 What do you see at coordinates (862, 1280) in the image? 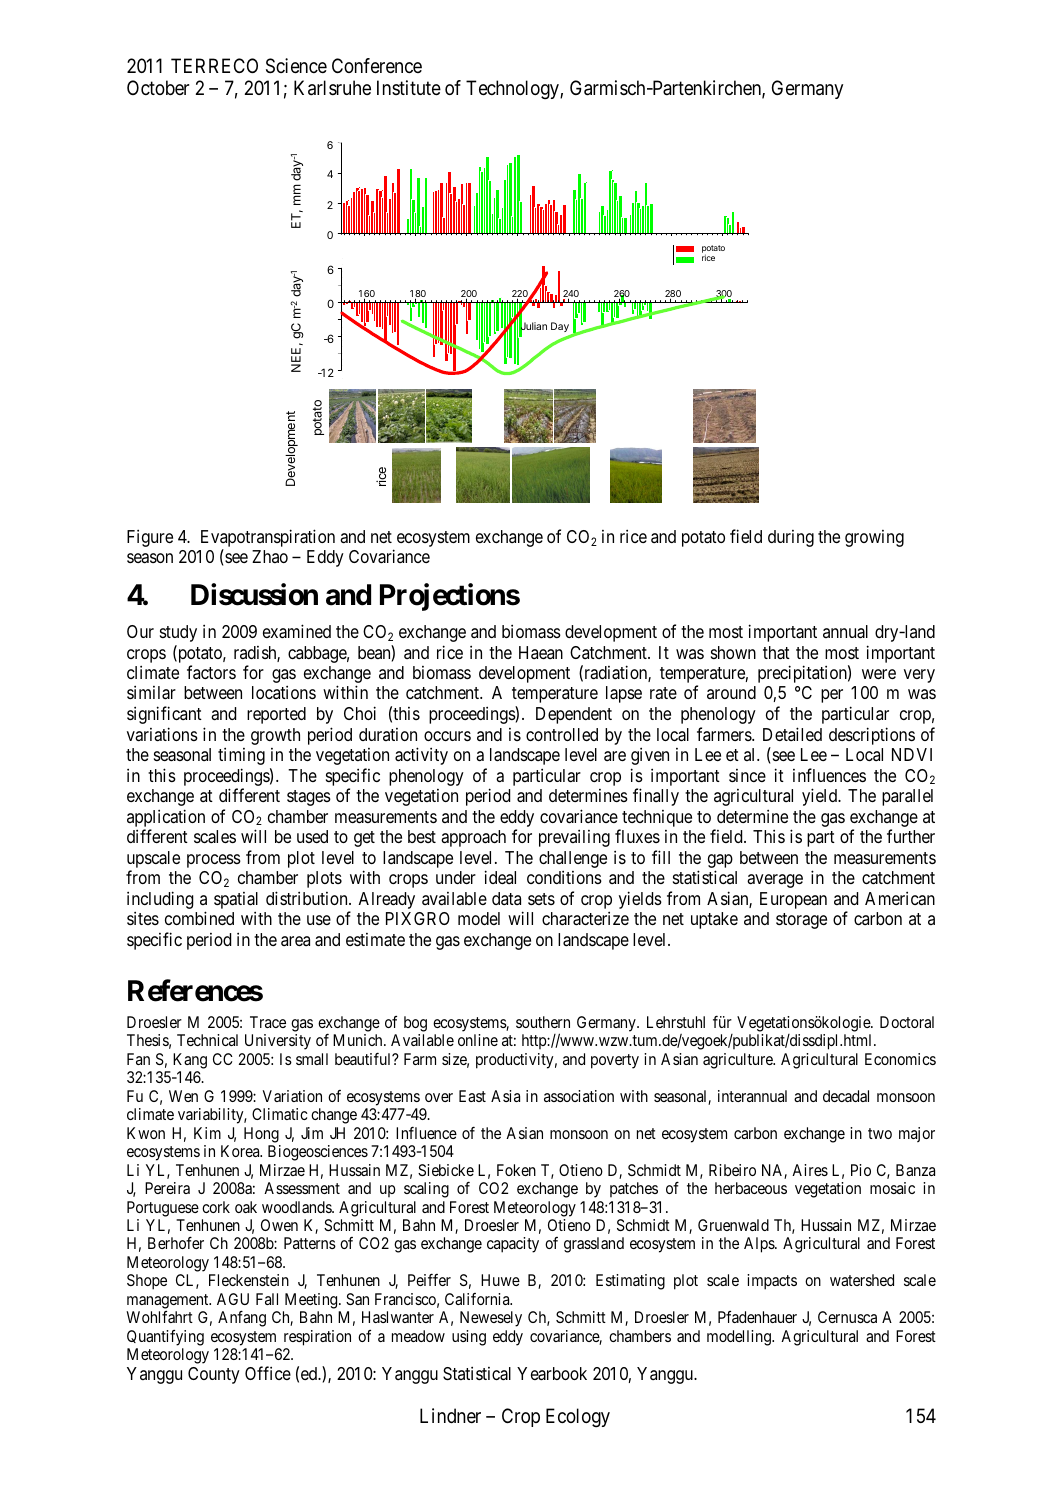
I see `watershed` at bounding box center [862, 1280].
